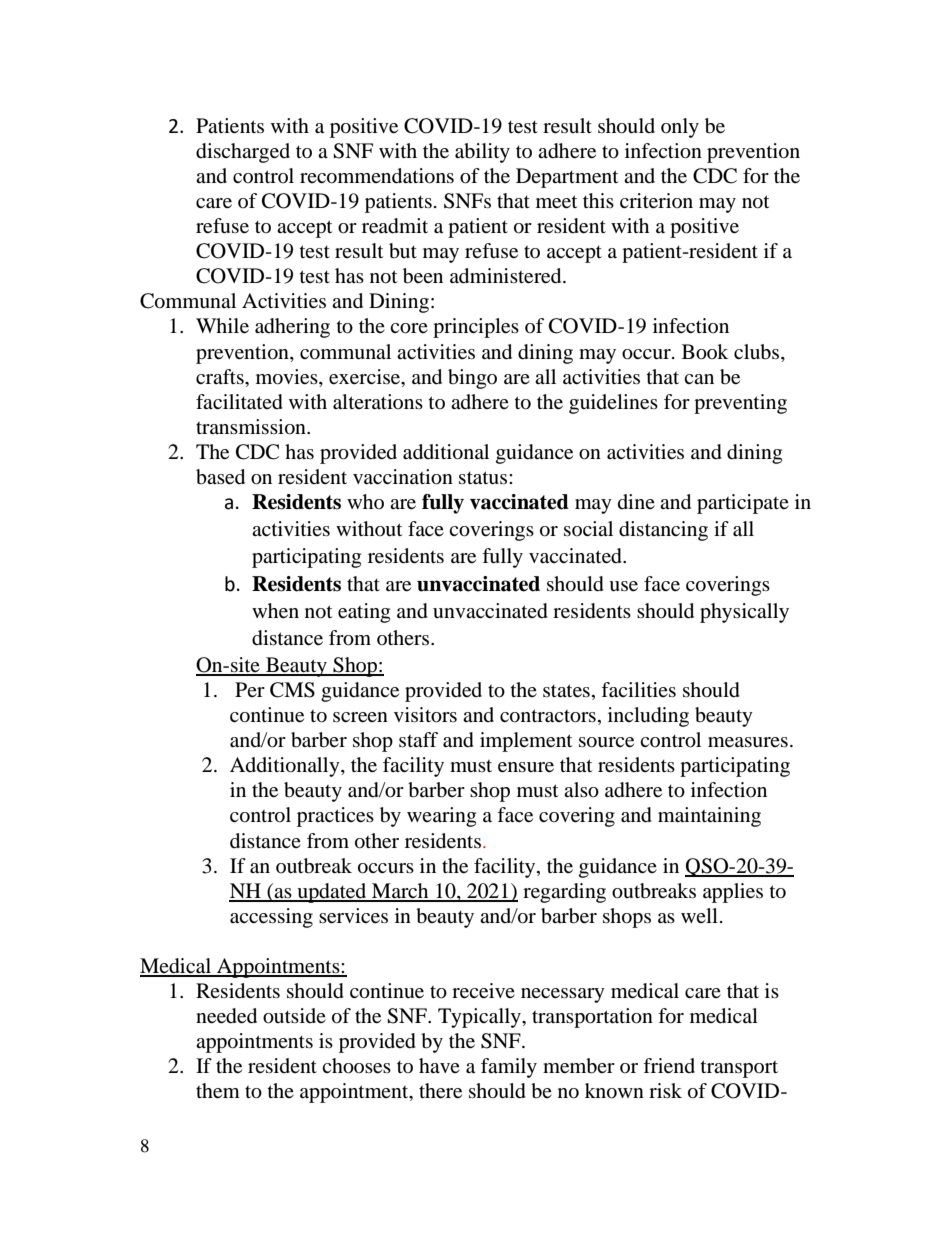 The width and height of the page is (952, 1233). I want to click on implement, so click(526, 742).
